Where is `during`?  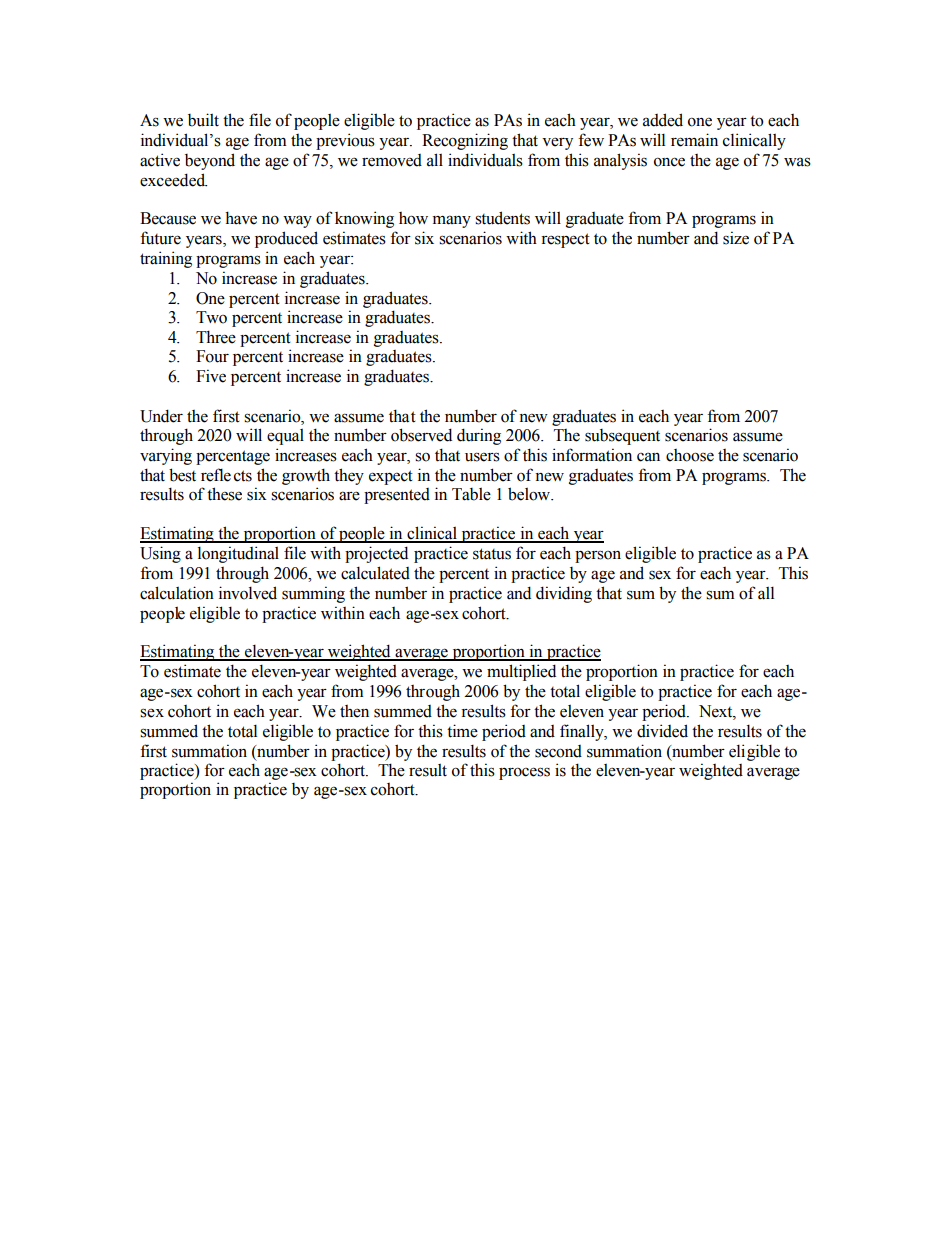
during is located at coordinates (479, 436).
